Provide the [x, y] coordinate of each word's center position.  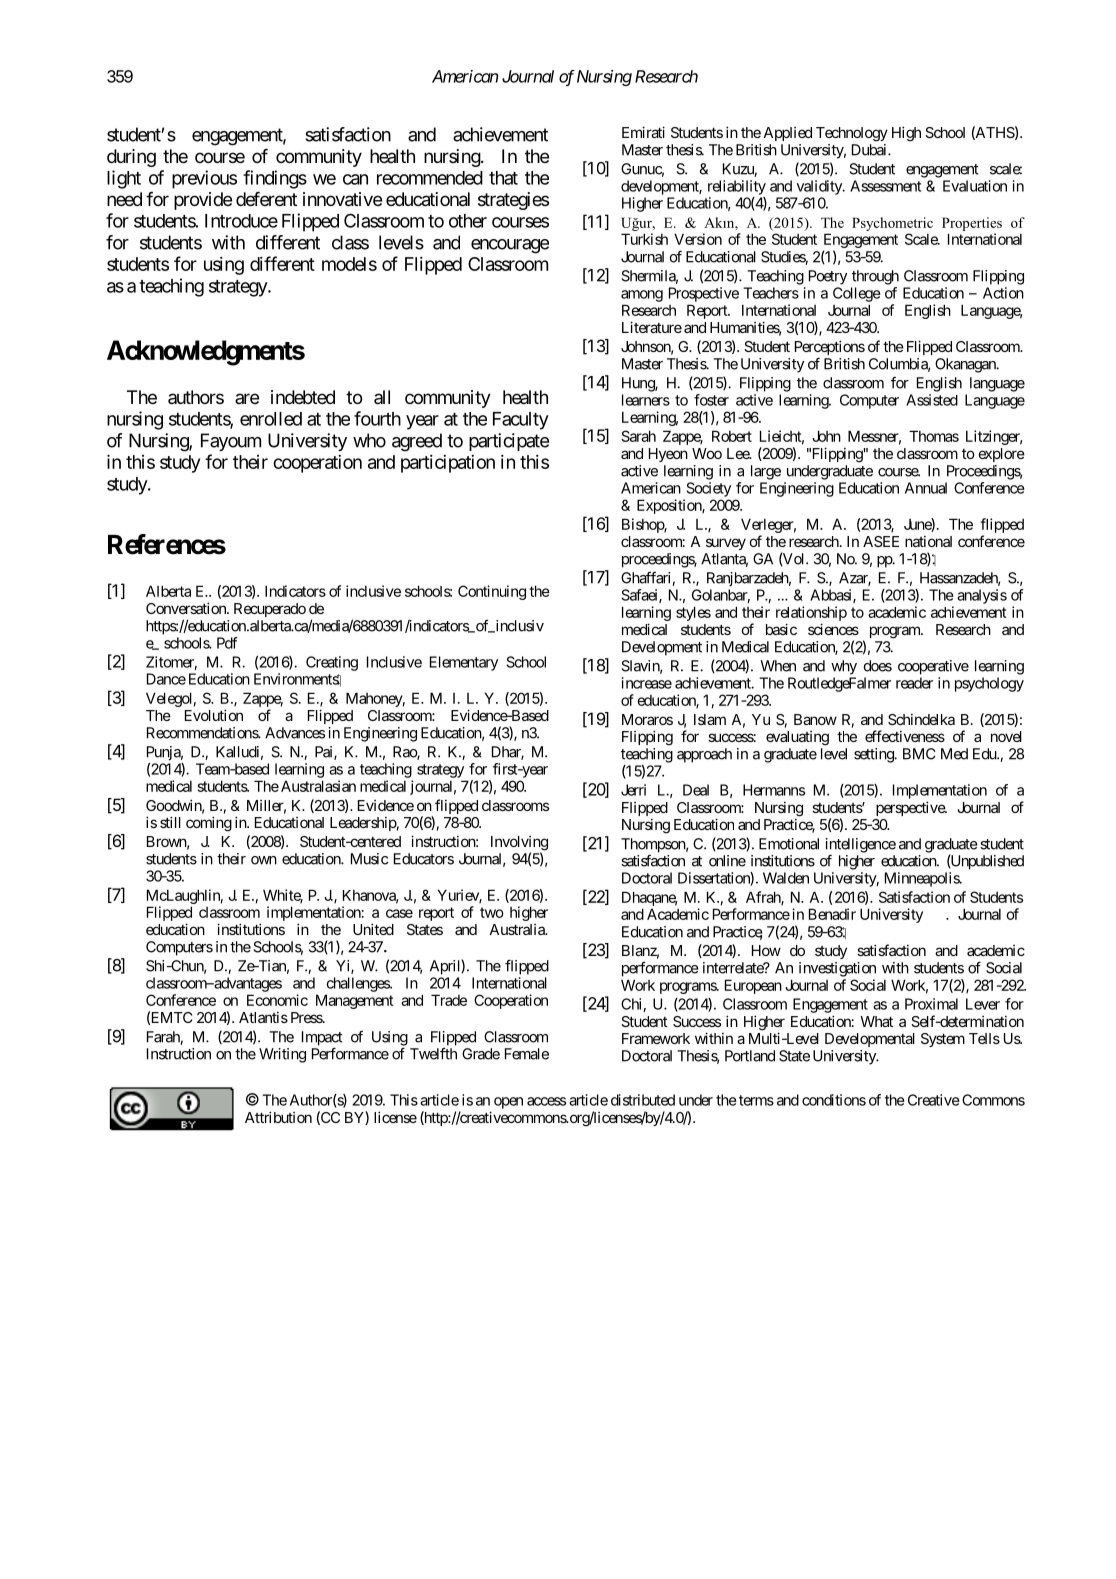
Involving [519, 844]
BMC [919, 754]
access [546, 1101]
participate [509, 442]
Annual [926, 488]
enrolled [271, 419]
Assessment [885, 186]
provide [203, 201]
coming [209, 824]
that [503, 178]
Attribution [278, 1117]
